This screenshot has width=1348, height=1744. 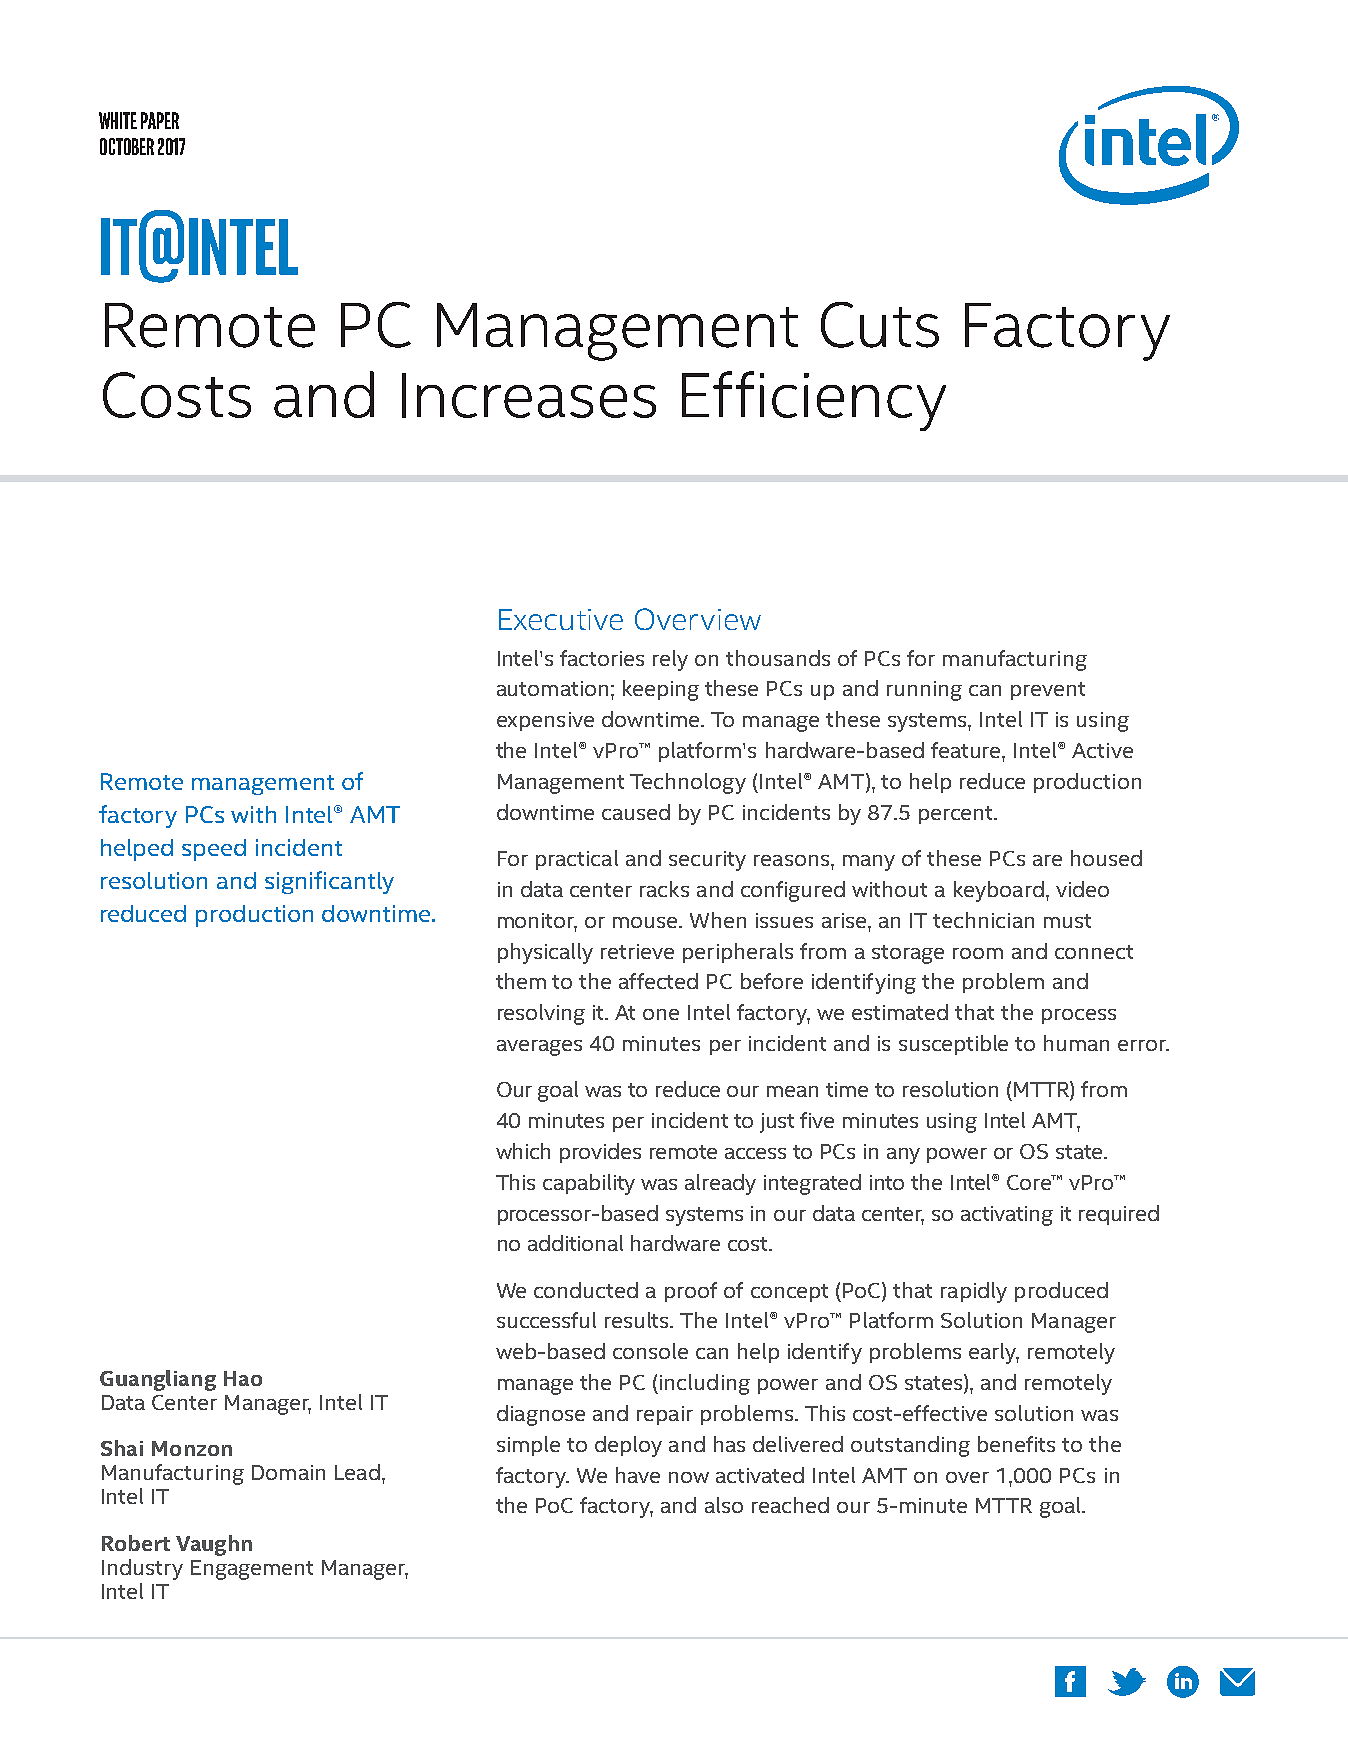 I want to click on Vaughn, so click(x=214, y=1545).
